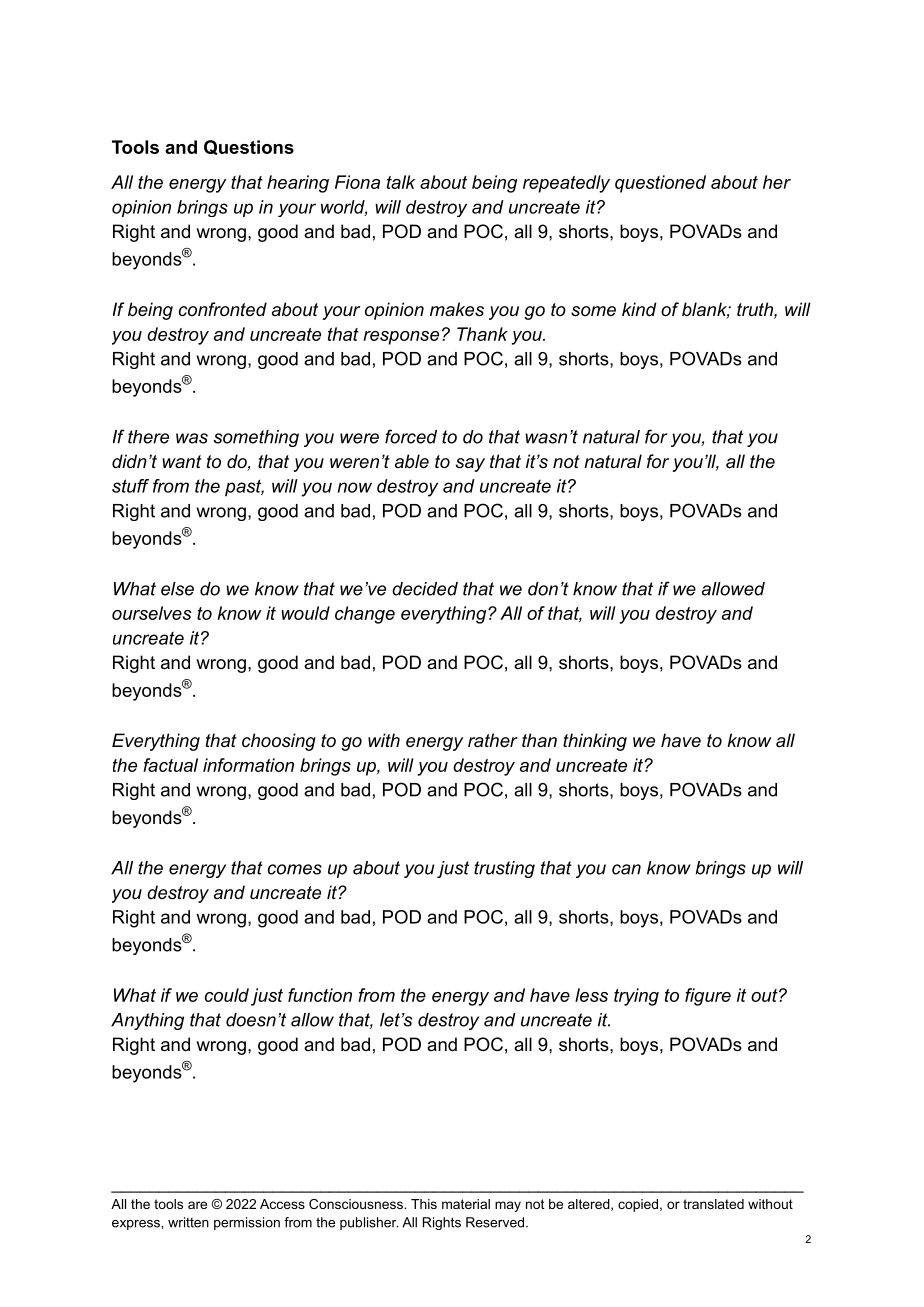 The image size is (924, 1307). I want to click on trying, so click(636, 997).
